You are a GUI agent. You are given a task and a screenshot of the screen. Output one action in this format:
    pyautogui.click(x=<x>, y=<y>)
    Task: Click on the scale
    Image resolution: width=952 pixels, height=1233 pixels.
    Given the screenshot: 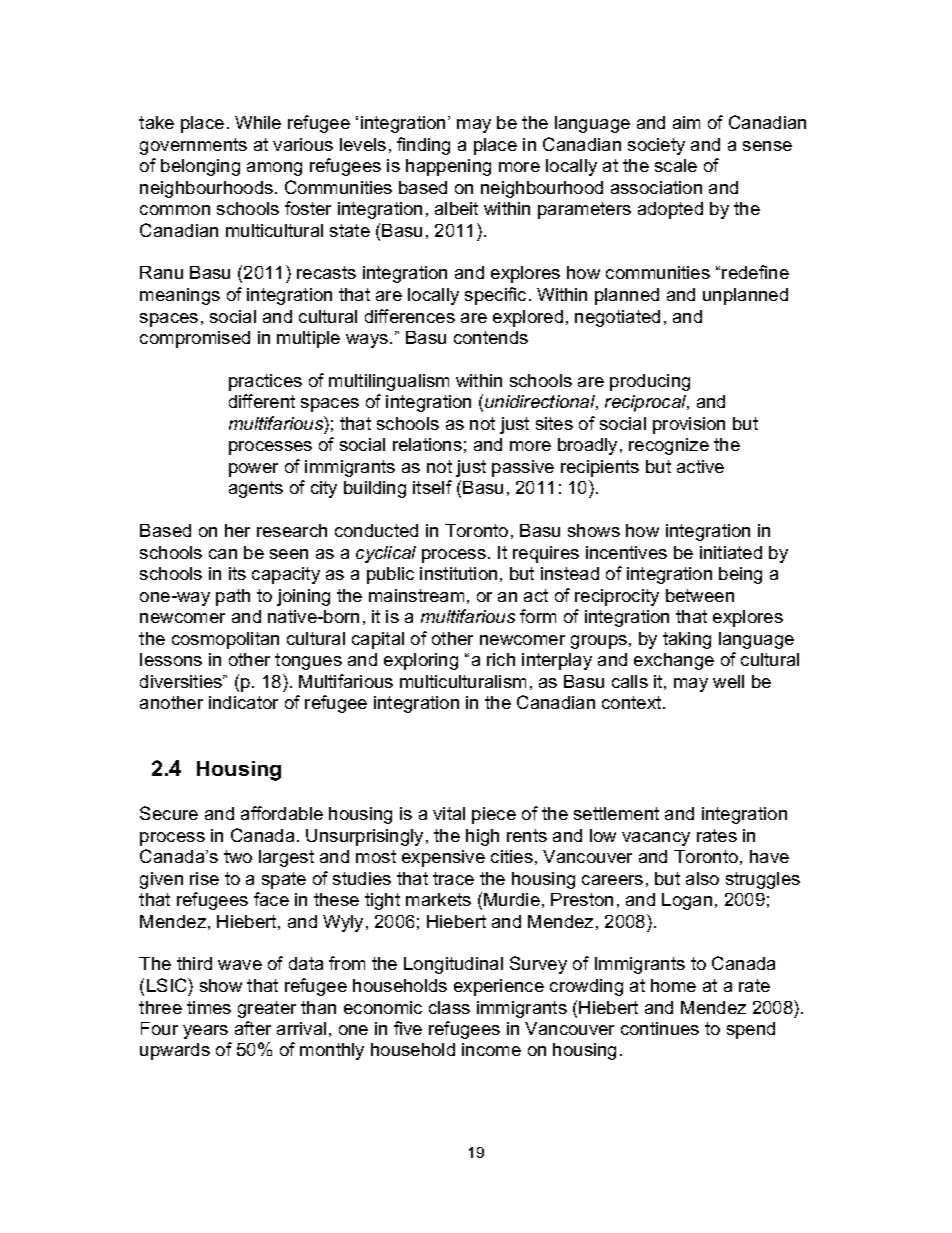 What is the action you would take?
    pyautogui.click(x=676, y=165)
